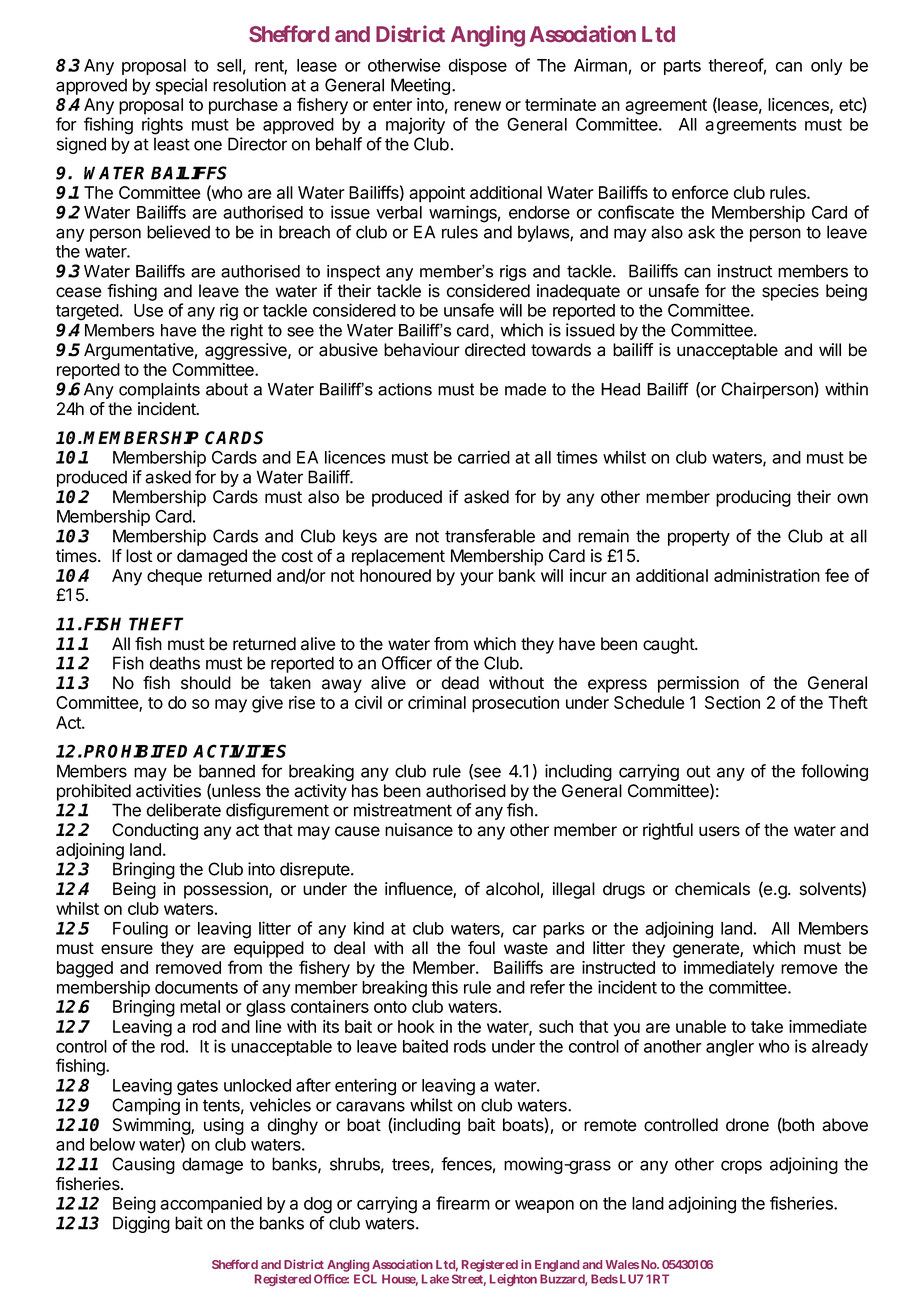 The width and height of the document is (924, 1308). Describe the element at coordinates (174, 663) in the document. I see `deaths` at that location.
